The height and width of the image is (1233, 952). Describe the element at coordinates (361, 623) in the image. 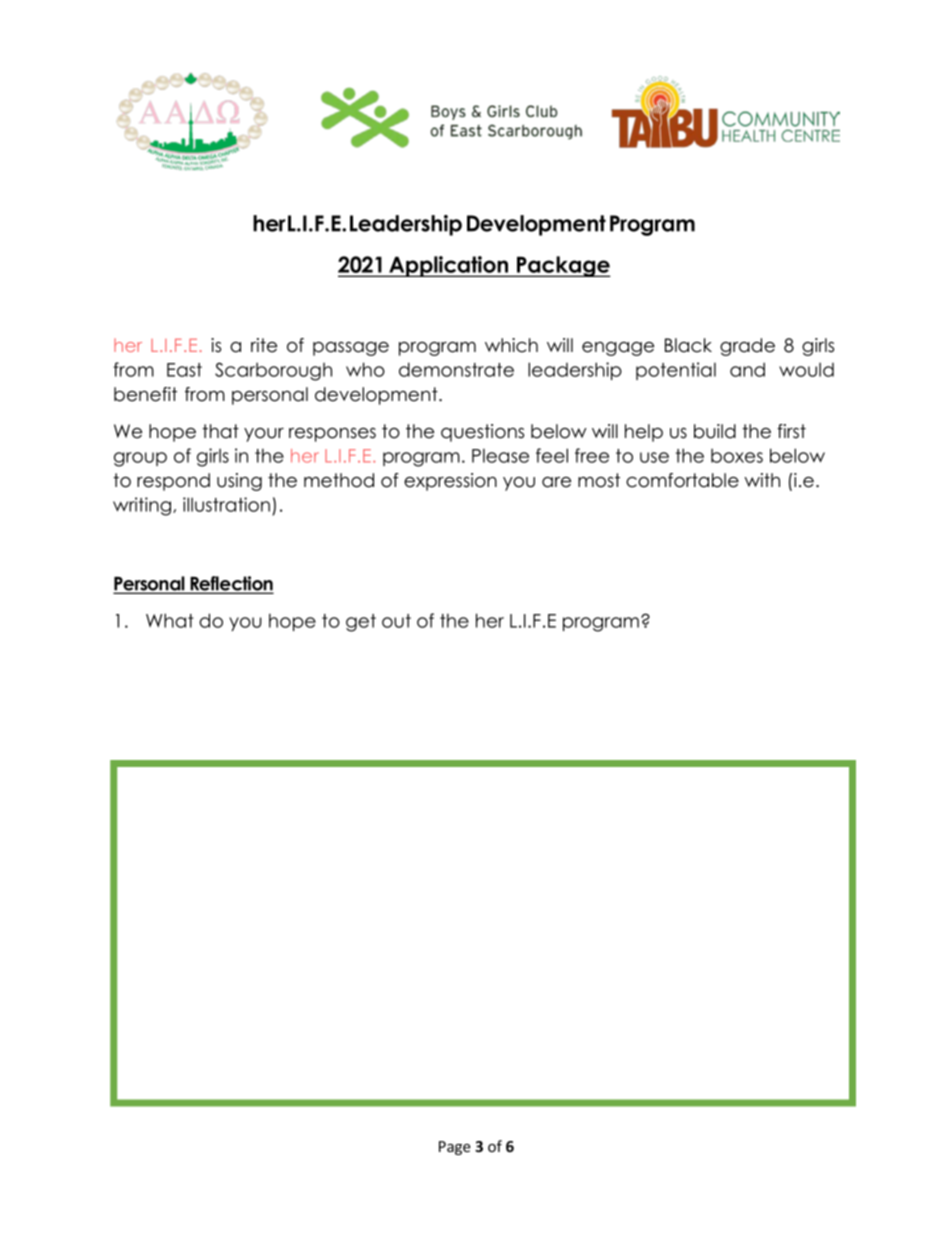

I see `get` at that location.
